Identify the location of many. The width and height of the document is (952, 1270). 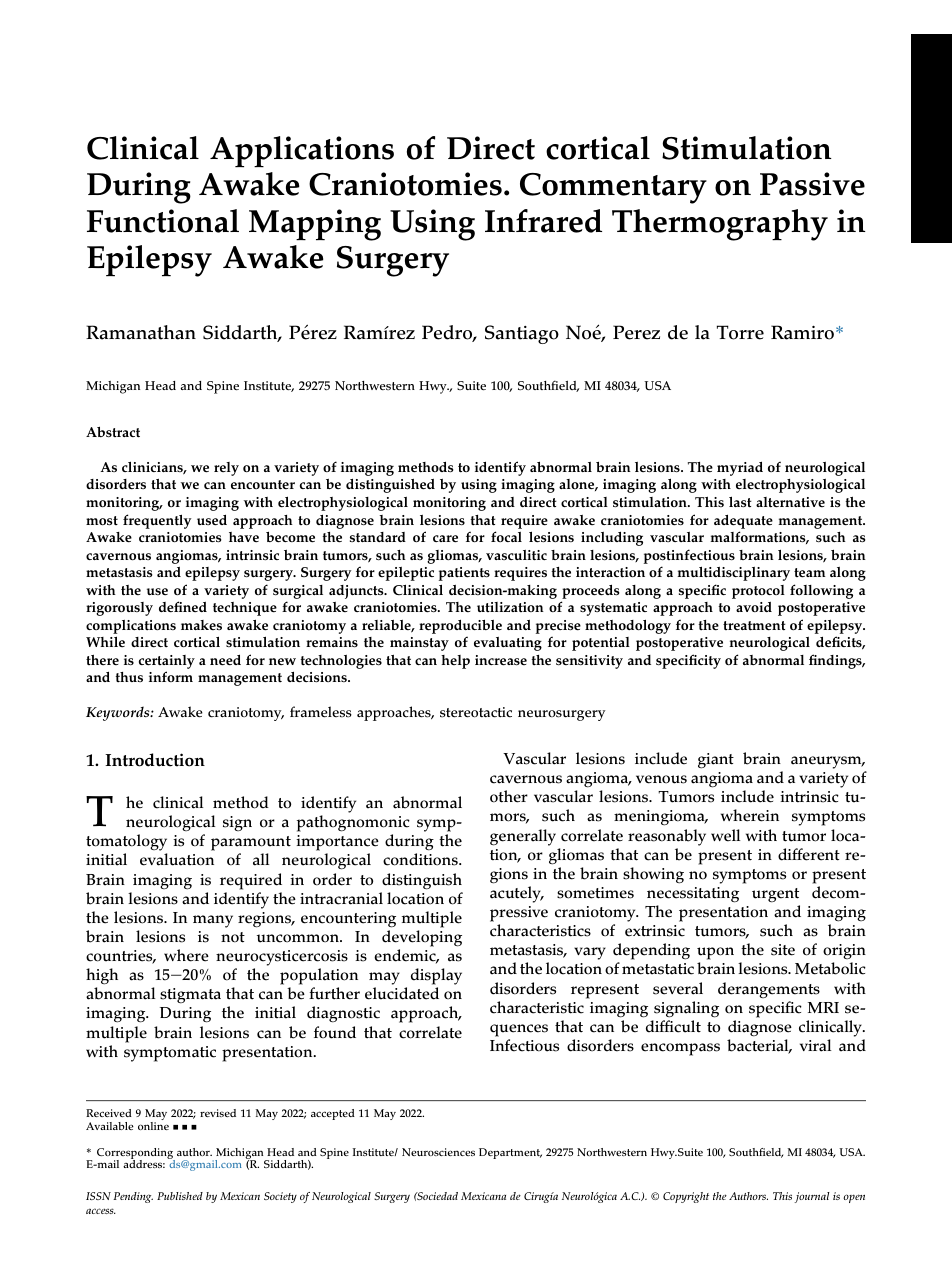
(213, 921).
